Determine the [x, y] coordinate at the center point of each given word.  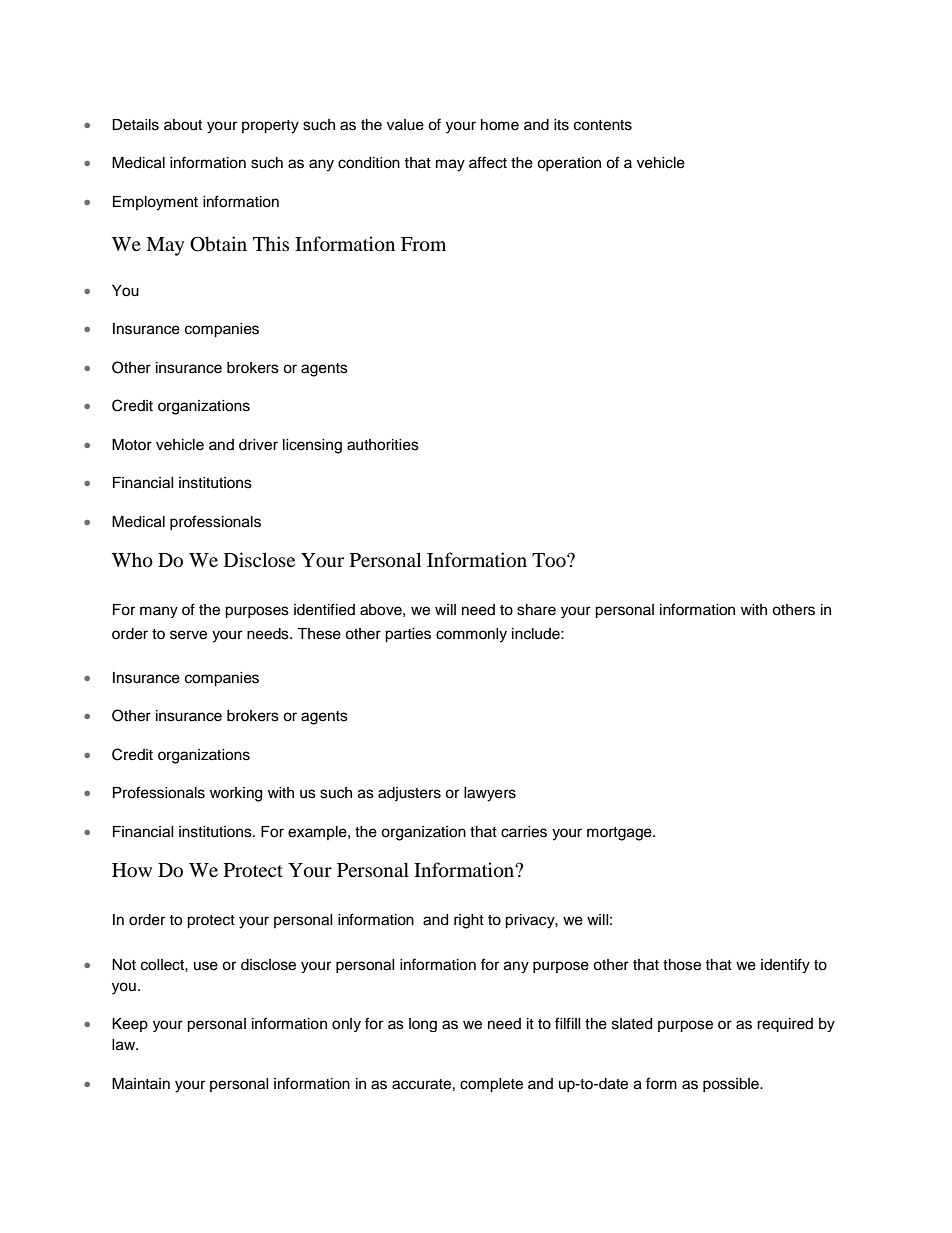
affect [488, 162]
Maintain [141, 1083]
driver [258, 445]
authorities [383, 445]
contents [603, 125]
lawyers [490, 794]
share [536, 610]
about [183, 125]
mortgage [620, 834]
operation [569, 164]
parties [408, 635]
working [236, 794]
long [423, 1025]
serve [188, 635]
